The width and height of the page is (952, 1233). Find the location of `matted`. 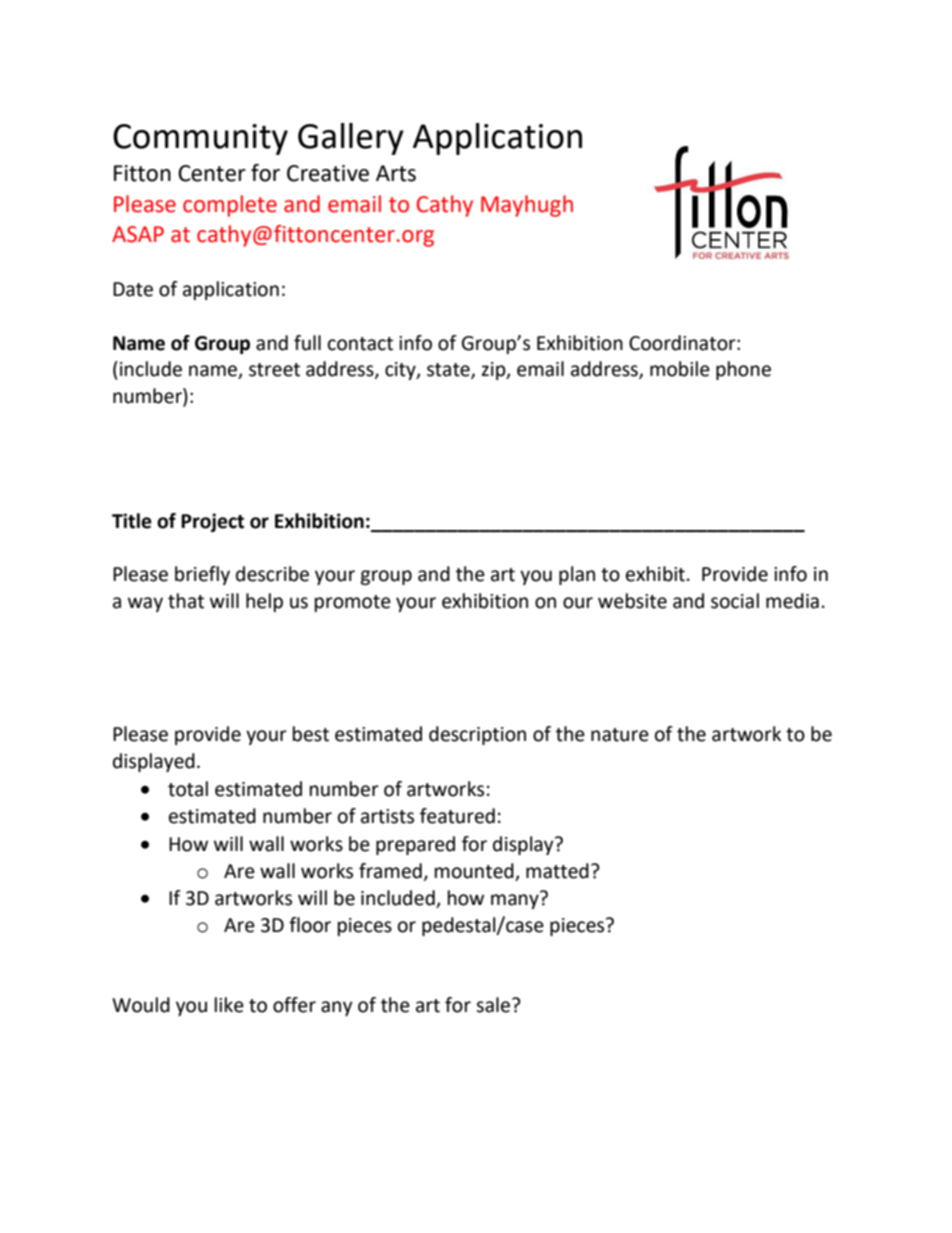

matted is located at coordinates (557, 871).
